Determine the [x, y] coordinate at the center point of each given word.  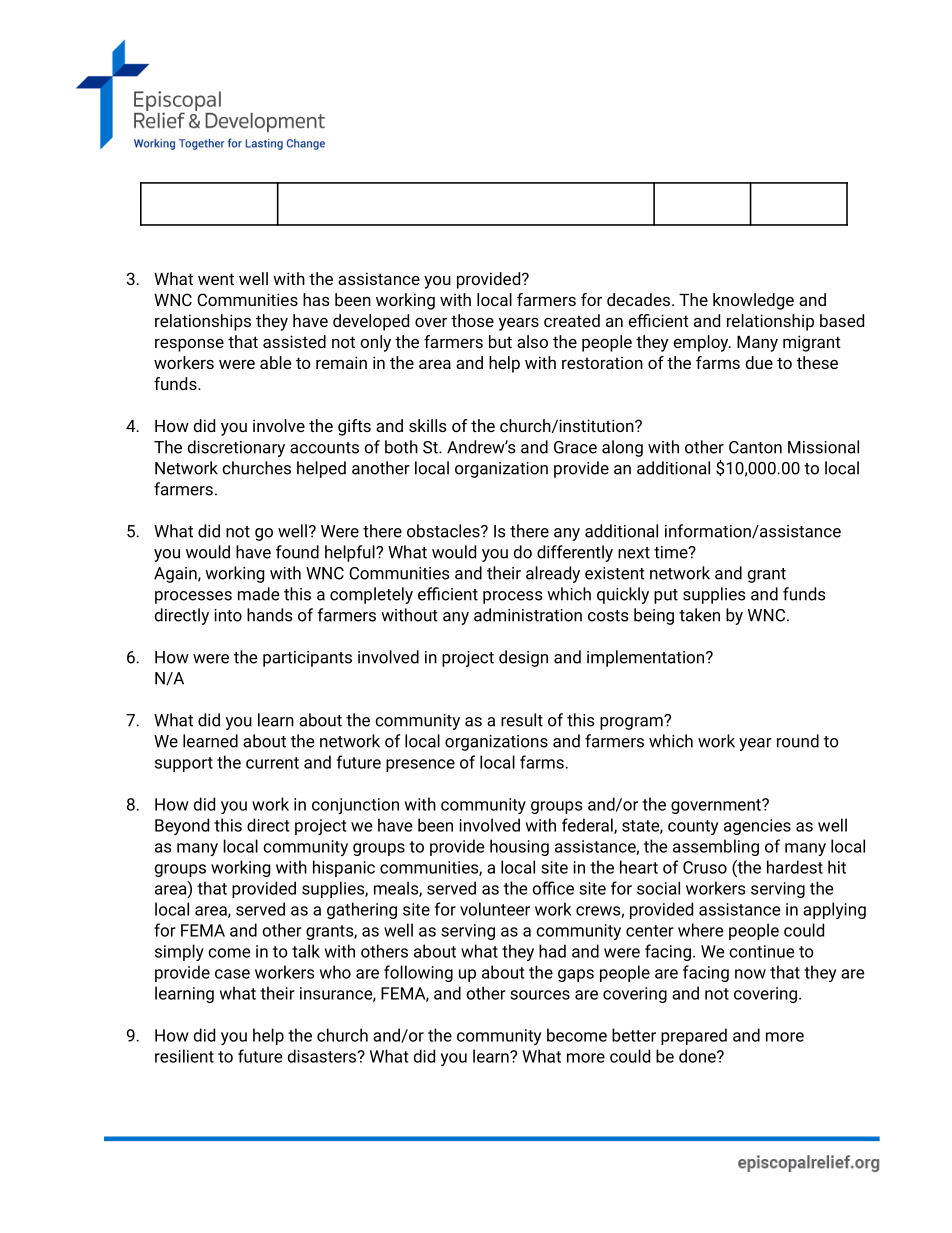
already [553, 574]
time [672, 552]
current [272, 763]
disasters [323, 1056]
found [297, 552]
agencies [757, 827]
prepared [694, 1036]
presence [420, 765]
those [472, 320]
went [216, 279]
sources [540, 995]
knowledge [753, 301]
